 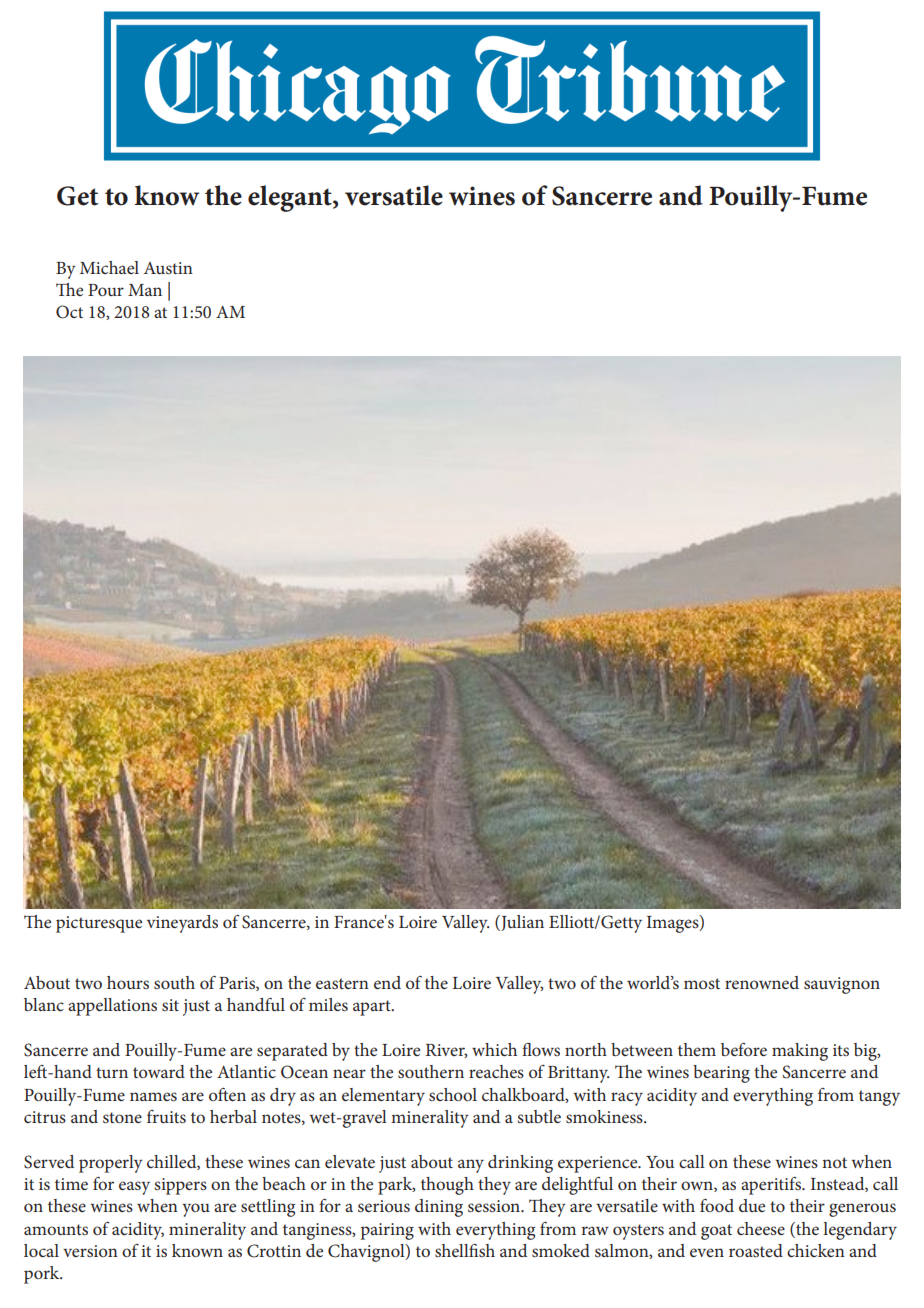 What do you see at coordinates (521, 923) in the document?
I see `Julian` at bounding box center [521, 923].
